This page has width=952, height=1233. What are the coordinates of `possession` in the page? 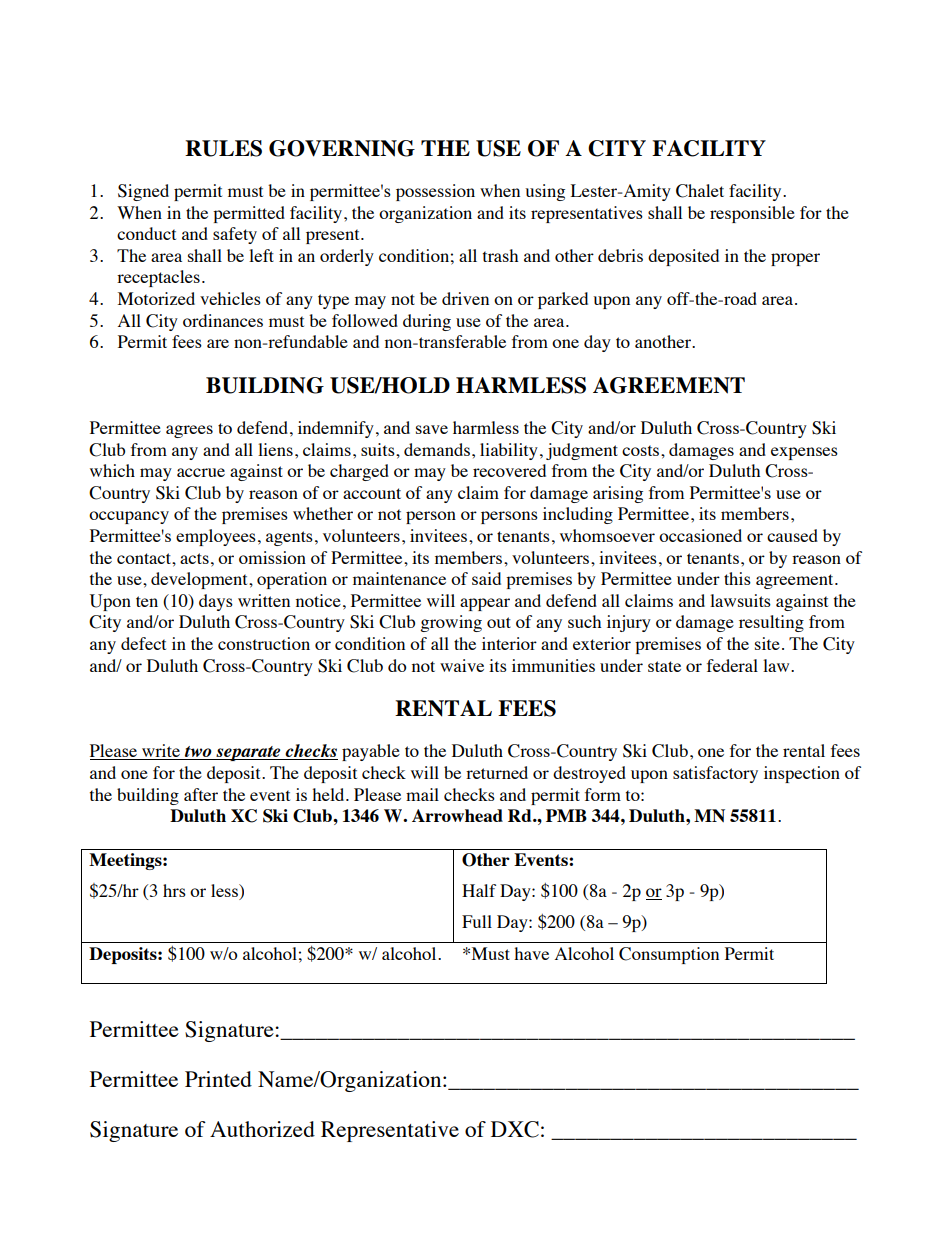 It's located at (435, 192).
